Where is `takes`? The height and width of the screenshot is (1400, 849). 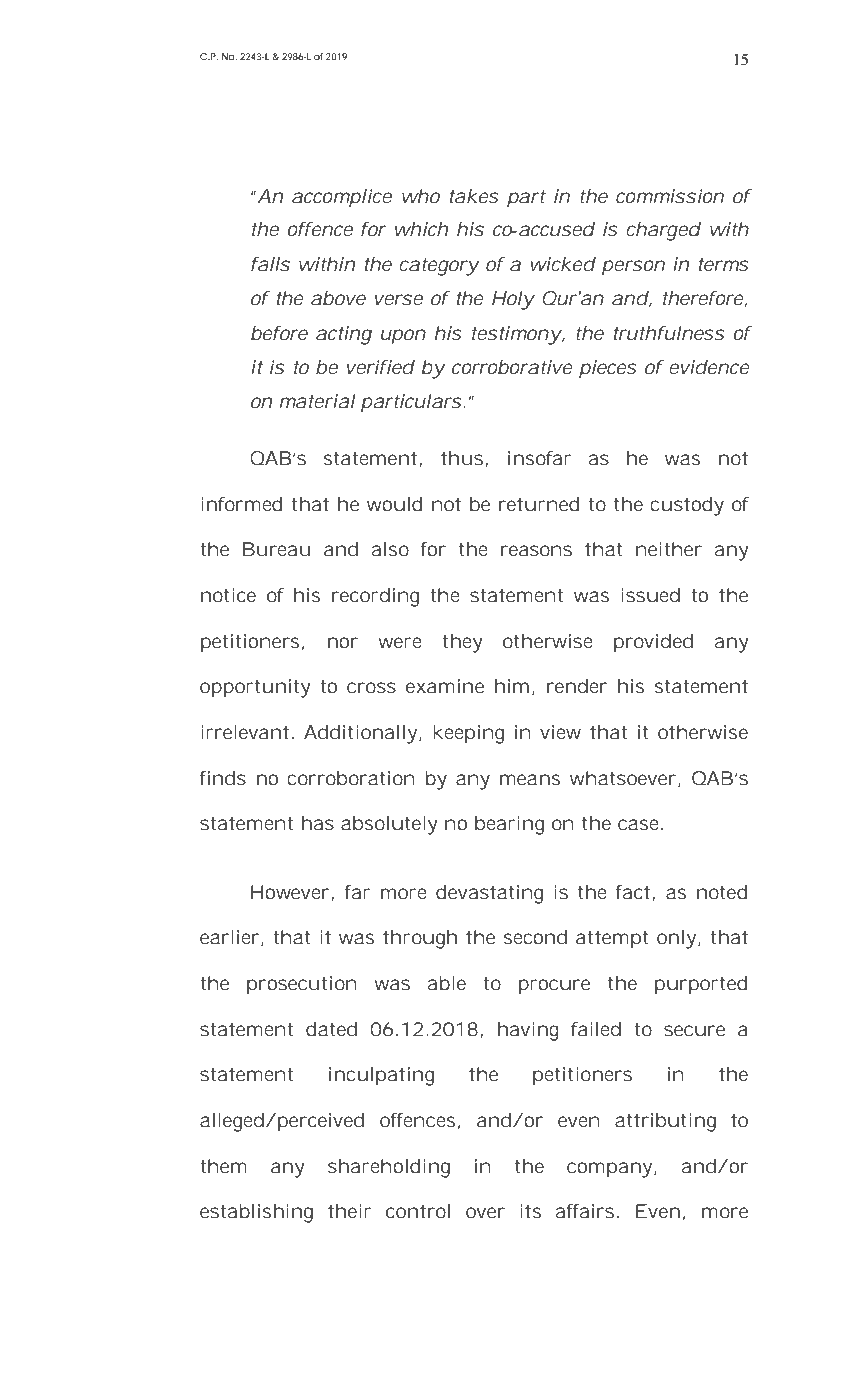 takes is located at coordinates (474, 196).
